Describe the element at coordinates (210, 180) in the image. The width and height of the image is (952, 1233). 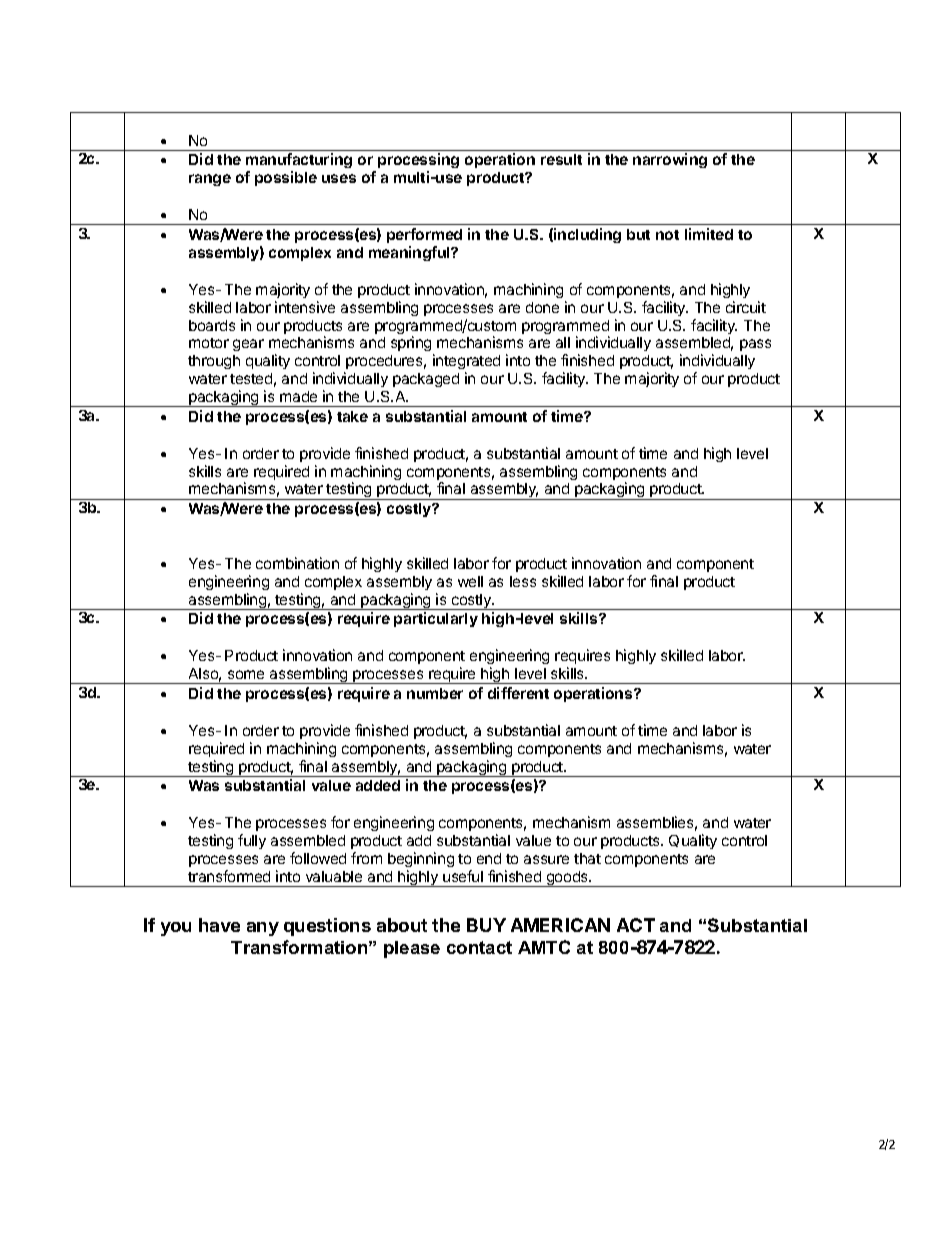
I see `range` at that location.
